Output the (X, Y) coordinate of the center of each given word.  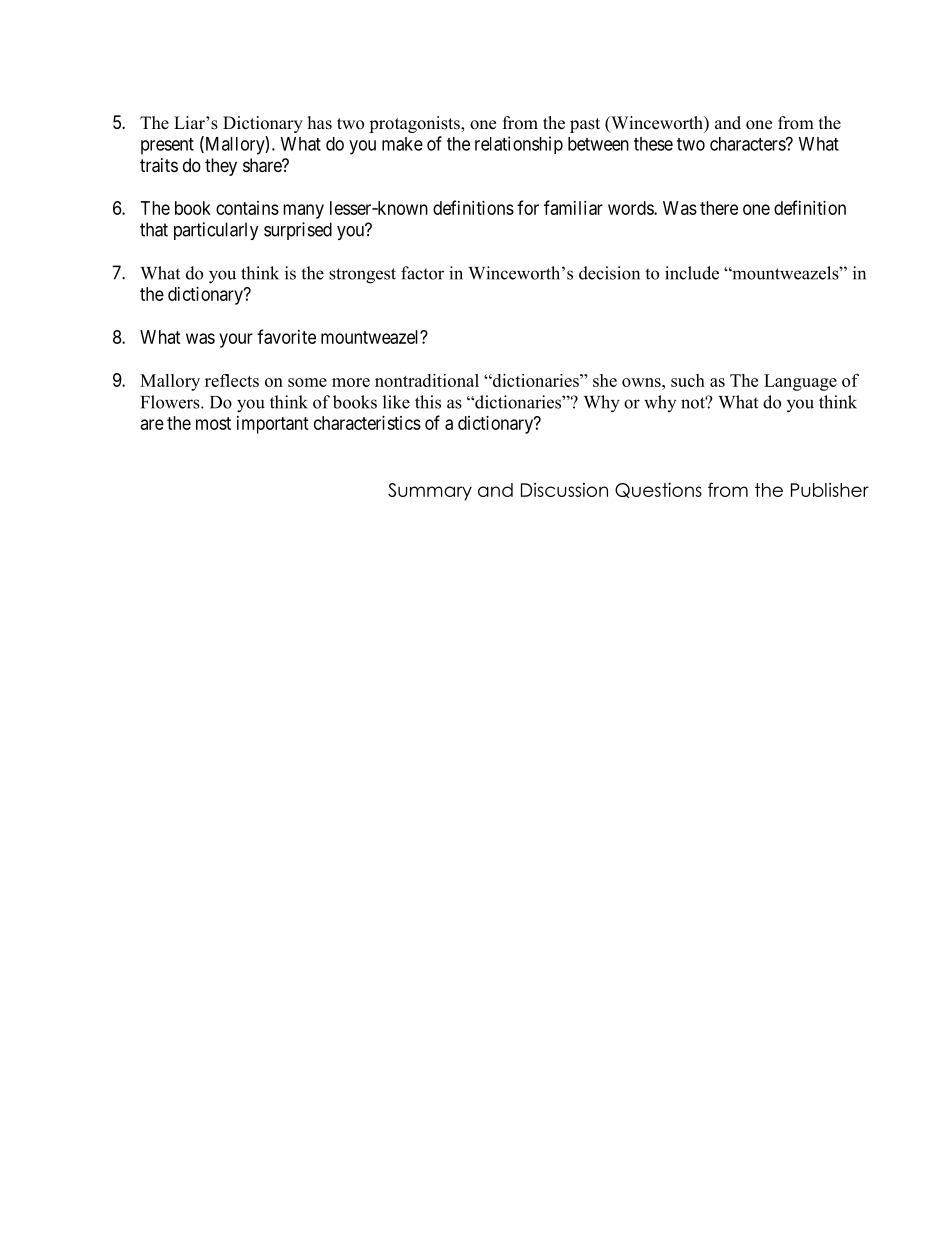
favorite (286, 336)
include (692, 273)
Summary (430, 492)
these (653, 144)
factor (422, 273)
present (167, 146)
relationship (519, 145)
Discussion (564, 490)
